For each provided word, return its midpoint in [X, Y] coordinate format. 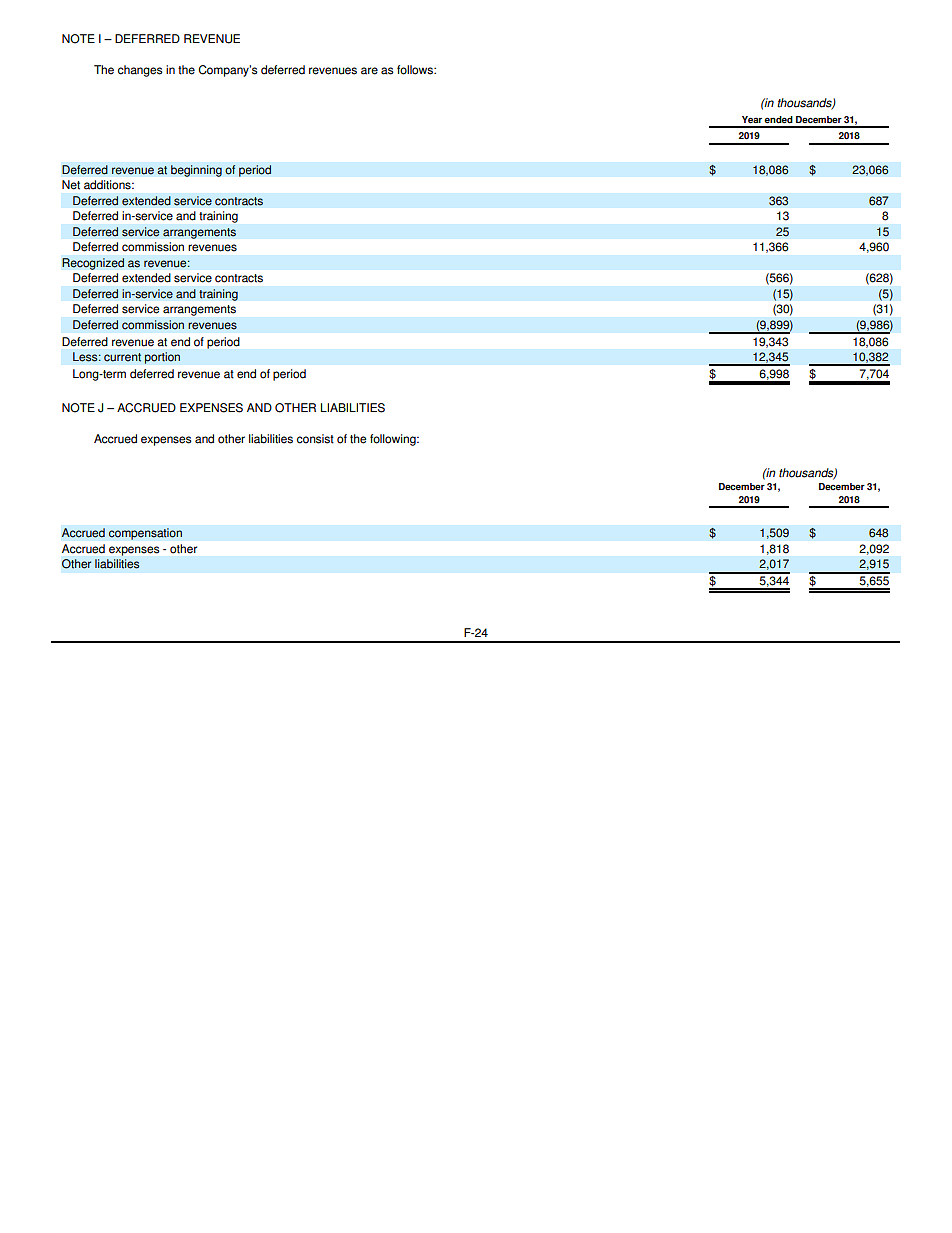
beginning [196, 171]
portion [162, 358]
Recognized [93, 264]
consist [315, 439]
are [369, 71]
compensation [145, 534]
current [122, 357]
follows [416, 70]
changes [140, 71]
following [394, 440]
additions [108, 185]
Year [752, 120]
